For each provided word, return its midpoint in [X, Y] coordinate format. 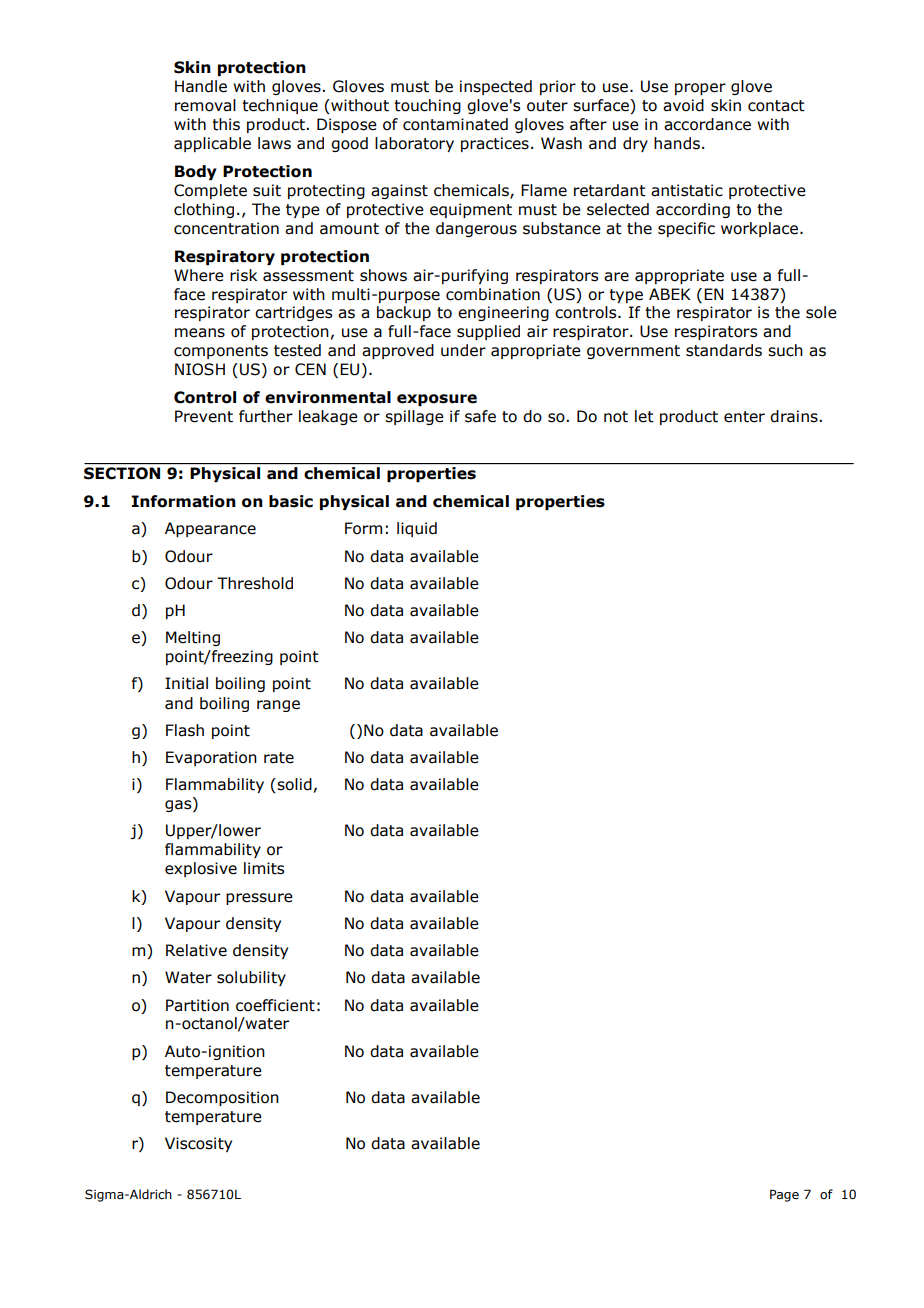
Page [784, 1195]
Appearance [210, 529]
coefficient [275, 1005]
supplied [488, 332]
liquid [417, 529]
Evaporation [211, 758]
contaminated [455, 124]
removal [205, 105]
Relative [196, 950]
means [200, 333]
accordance [707, 124]
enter [744, 417]
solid [293, 785]
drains [795, 416]
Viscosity [198, 1144]
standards [724, 350]
